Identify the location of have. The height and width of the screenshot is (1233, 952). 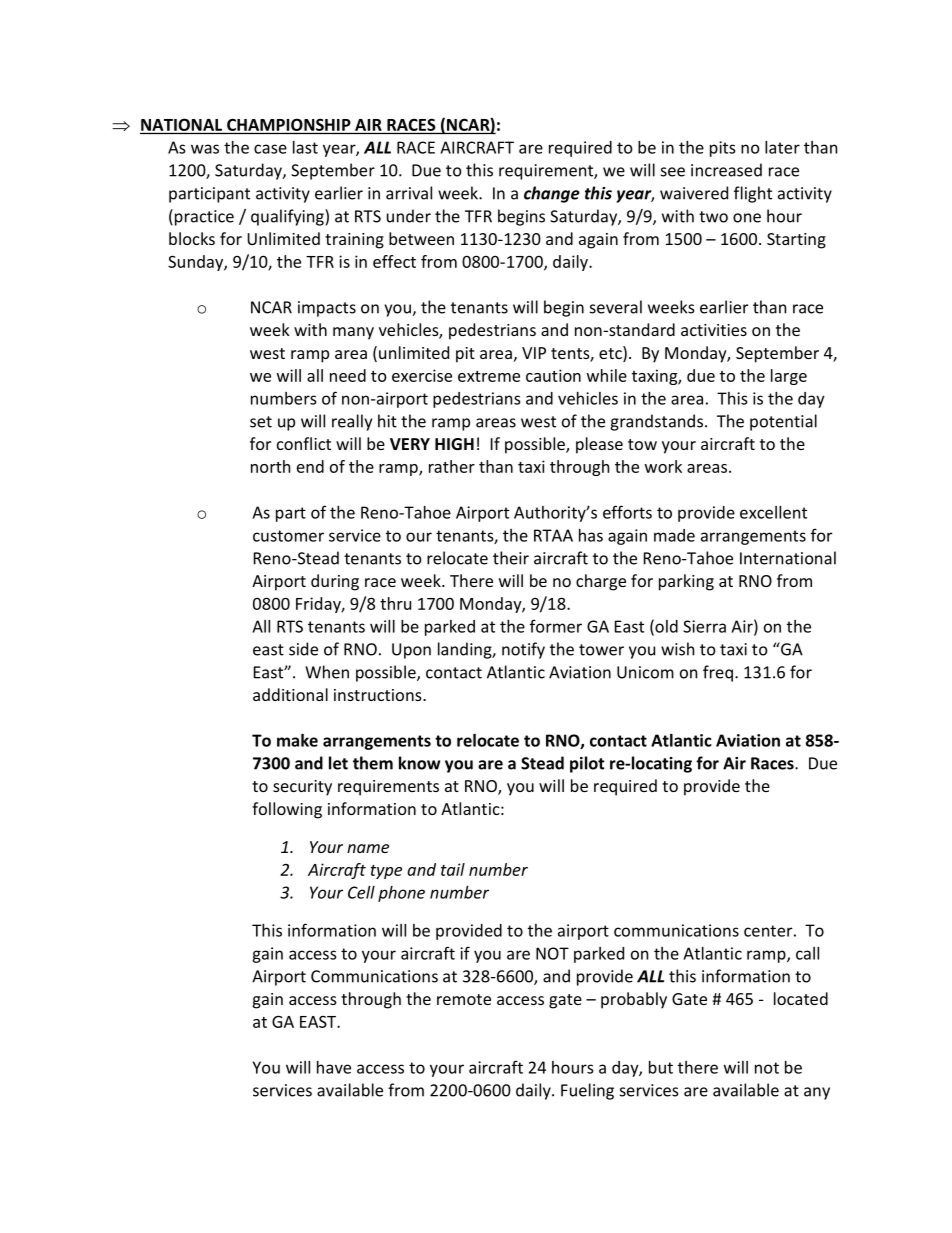
(334, 1067).
